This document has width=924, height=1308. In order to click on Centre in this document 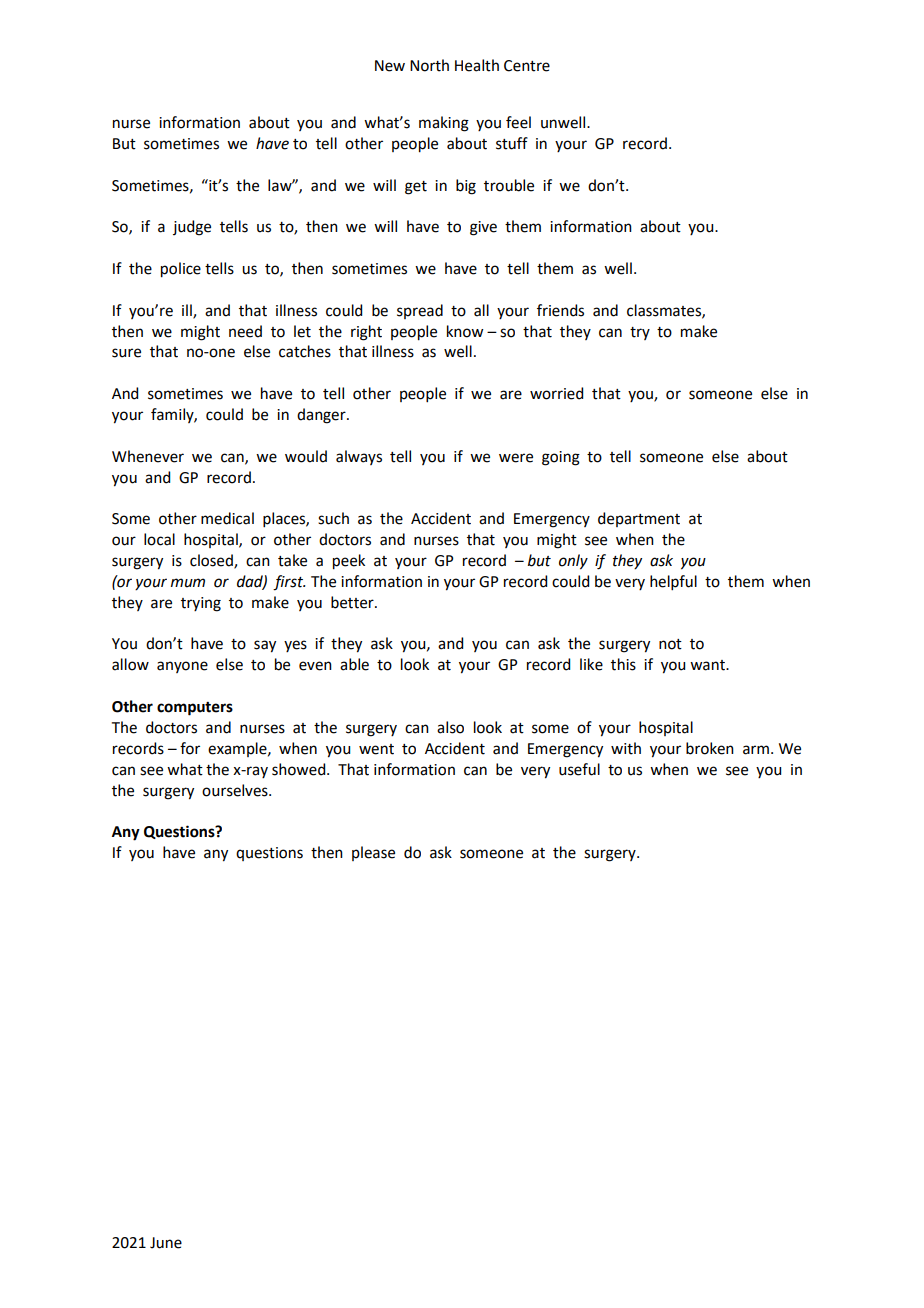, I will do `click(527, 66)`.
